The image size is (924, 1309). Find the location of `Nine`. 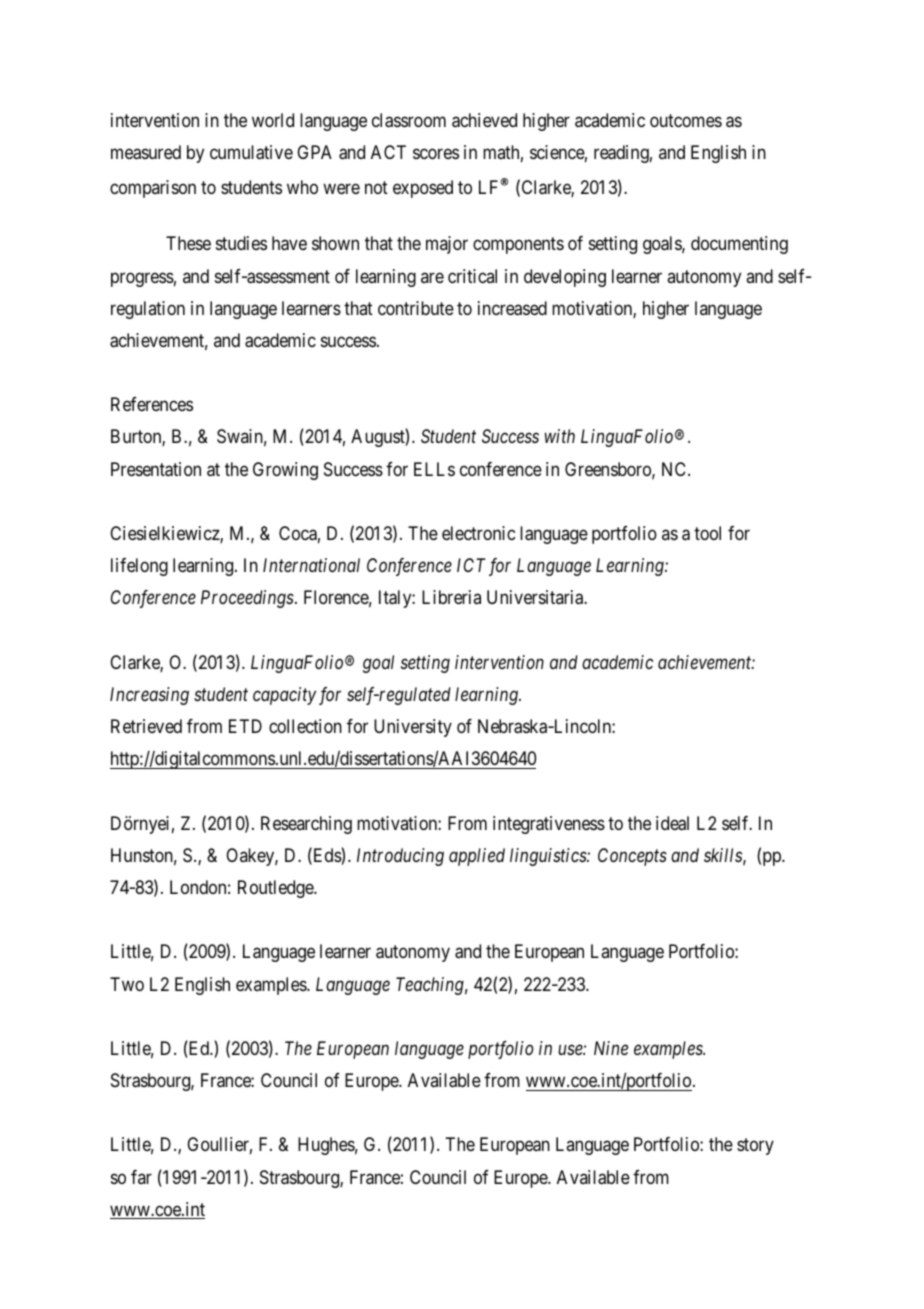

Nine is located at coordinates (611, 1048).
